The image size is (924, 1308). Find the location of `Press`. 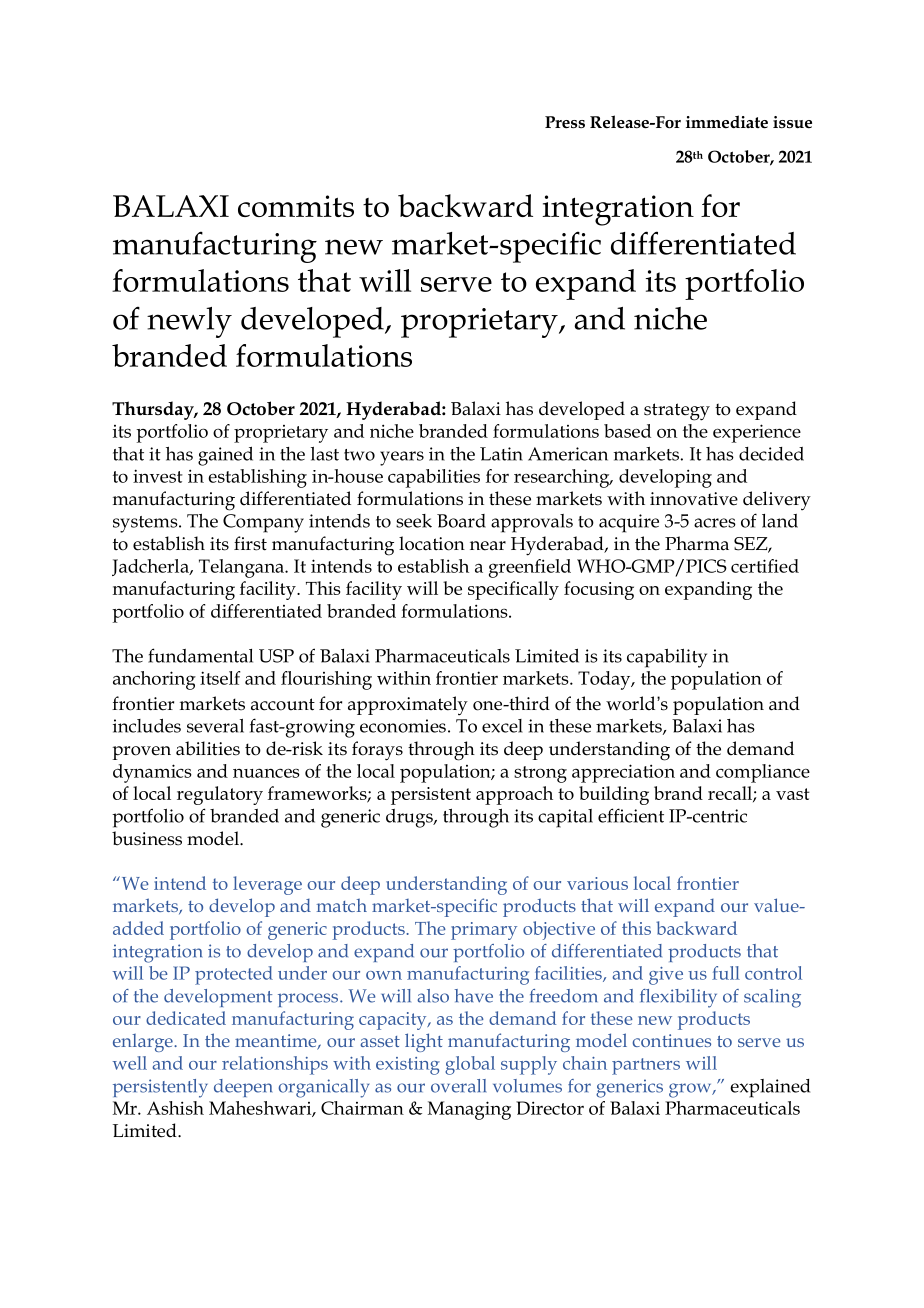

Press is located at coordinates (565, 122).
